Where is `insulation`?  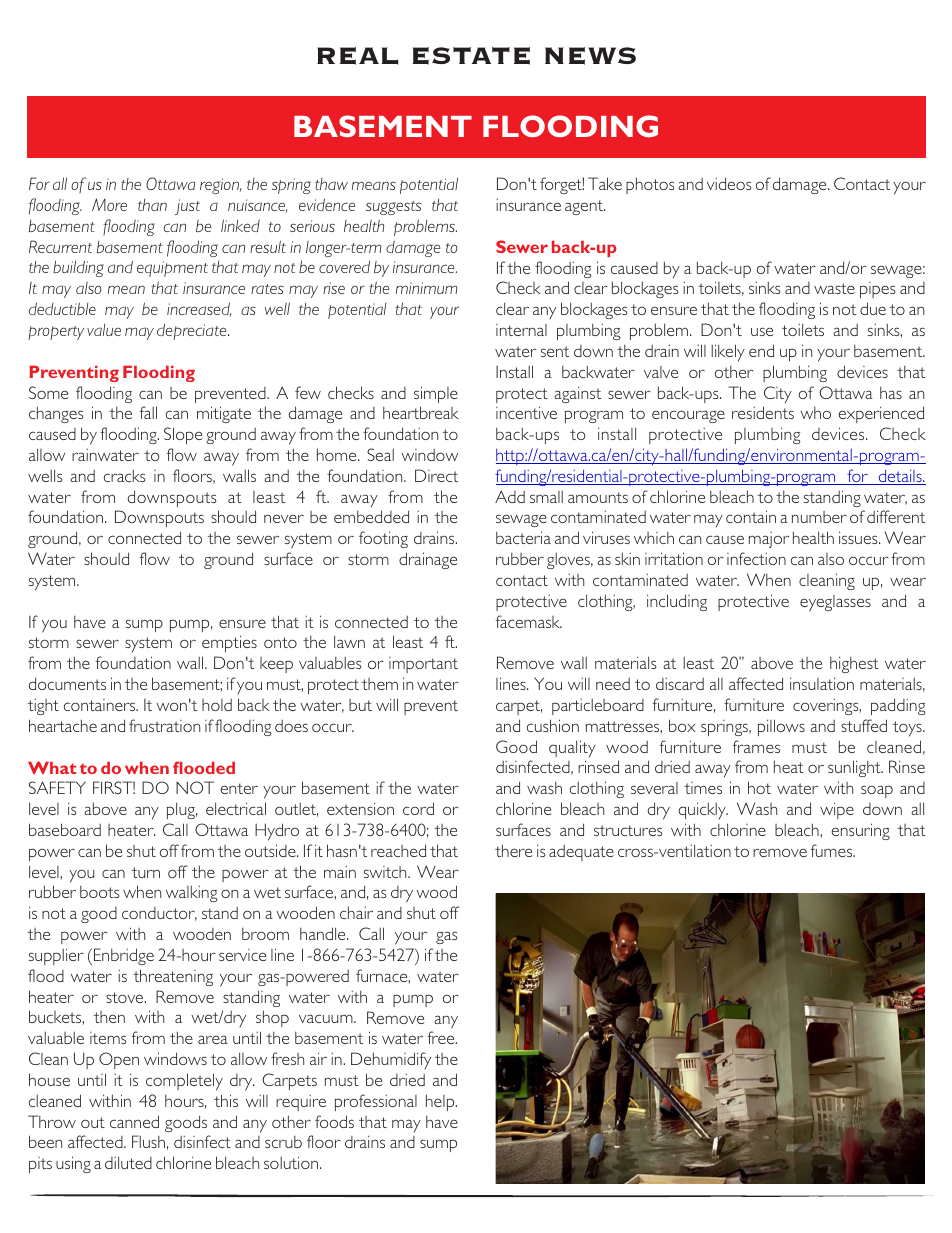 insulation is located at coordinates (822, 683).
